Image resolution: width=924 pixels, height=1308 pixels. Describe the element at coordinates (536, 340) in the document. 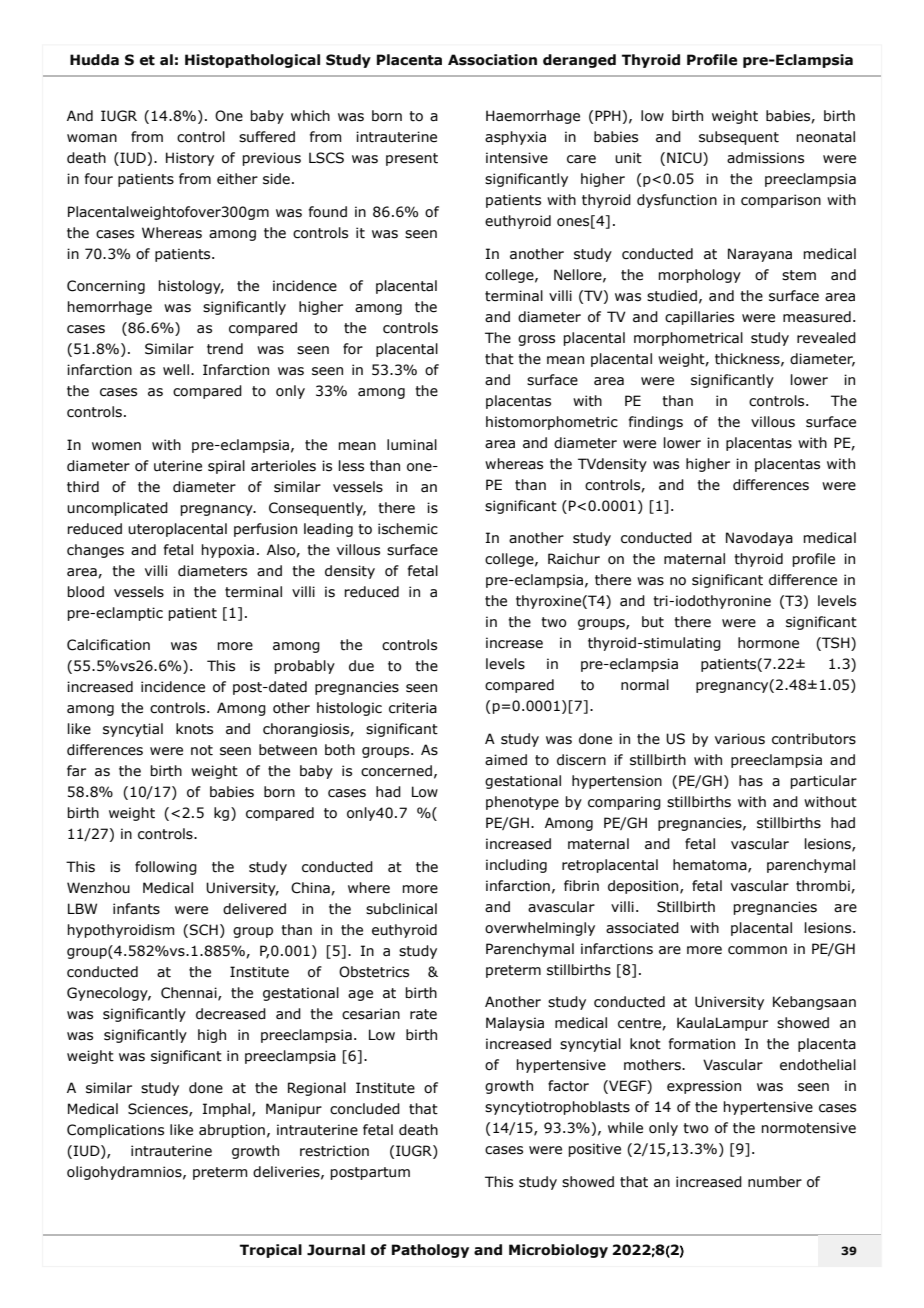

I see `gross` at that location.
